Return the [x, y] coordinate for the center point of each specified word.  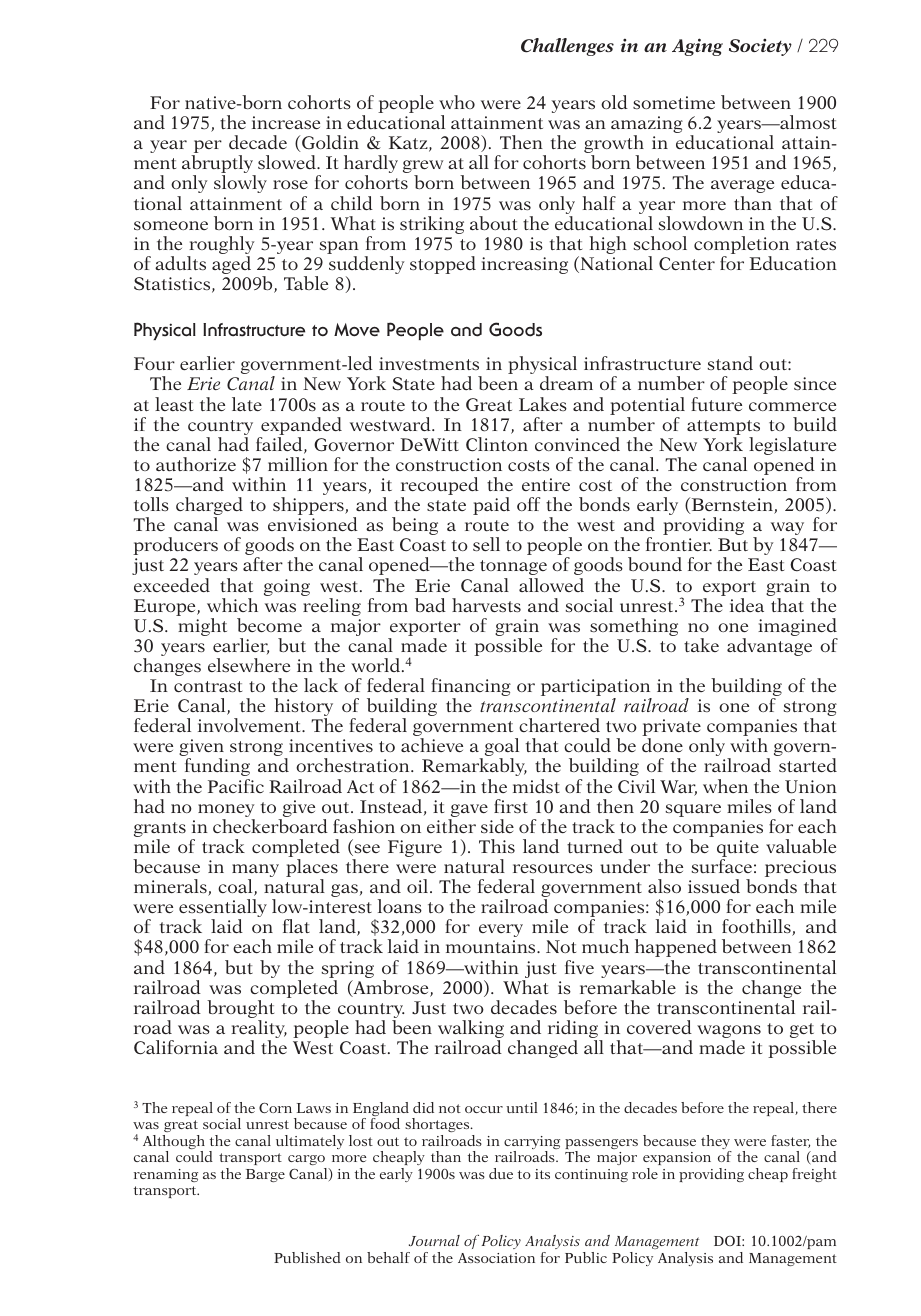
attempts [723, 429]
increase [286, 122]
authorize [196, 464]
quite [738, 850]
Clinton [497, 444]
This [497, 846]
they [716, 1143]
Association [496, 1258]
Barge [265, 1175]
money [226, 812]
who [457, 102]
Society [760, 47]
